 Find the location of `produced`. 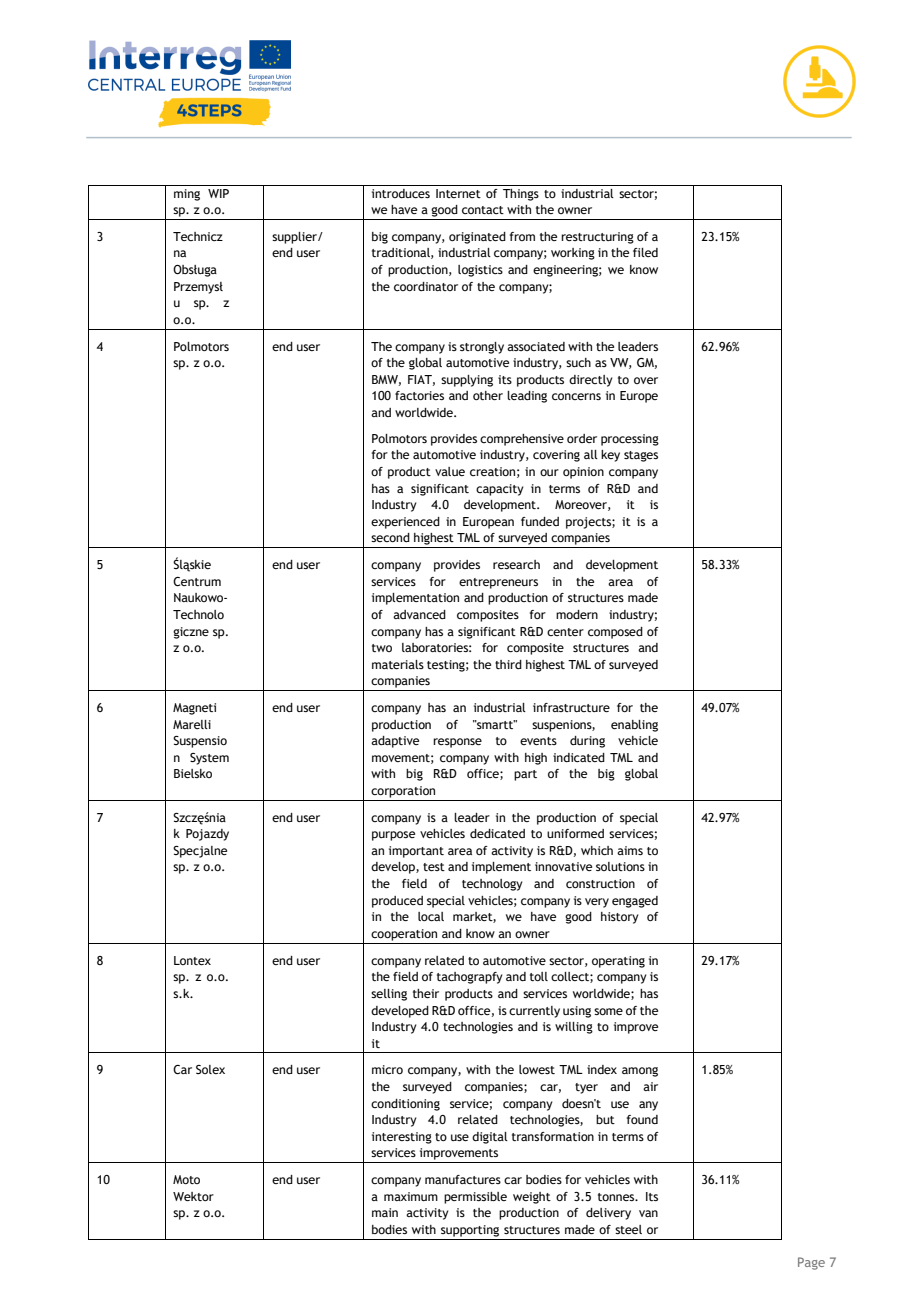

produced is located at coordinates (397, 902).
